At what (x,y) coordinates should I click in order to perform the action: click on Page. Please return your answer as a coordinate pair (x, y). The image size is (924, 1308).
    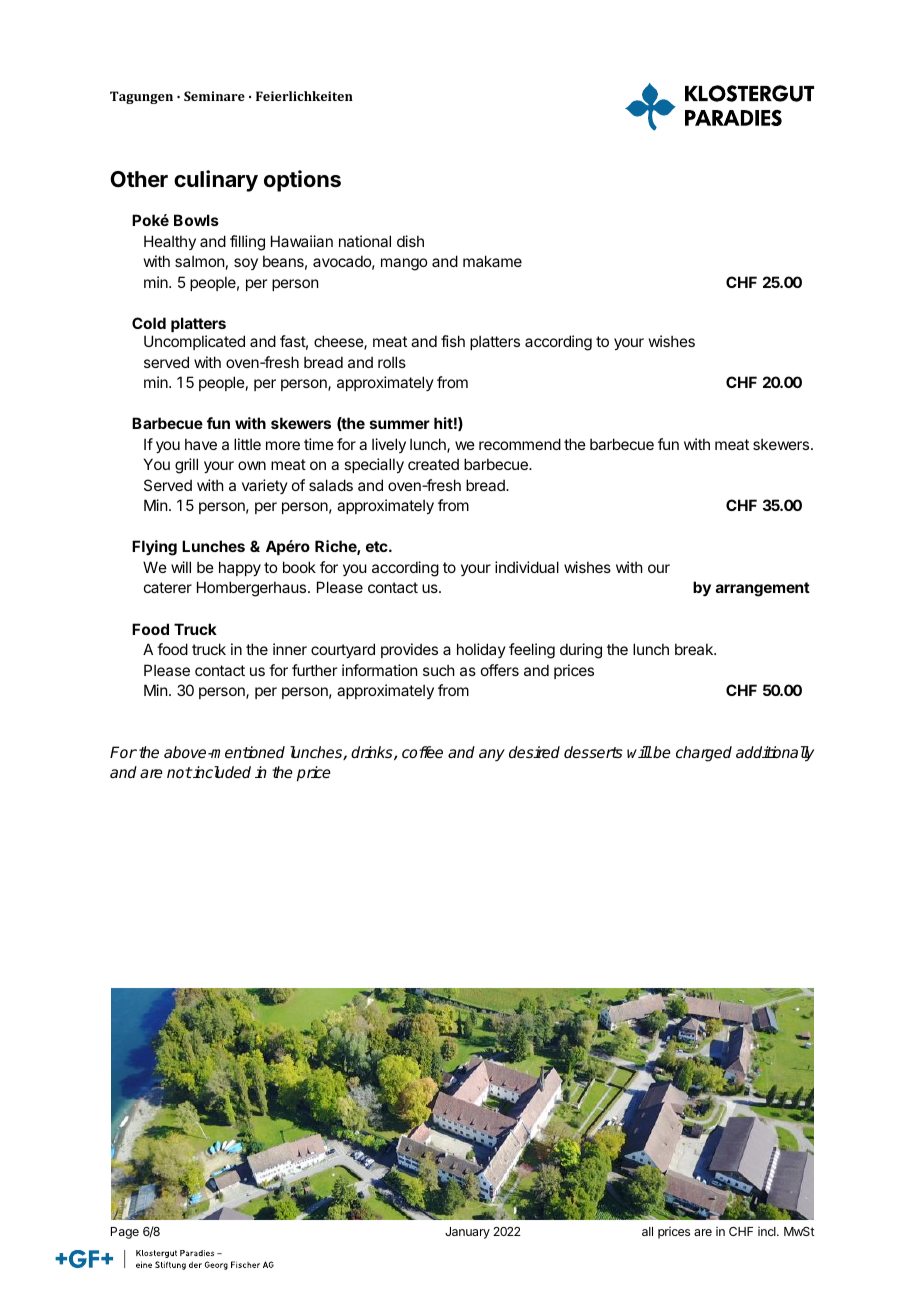
    Looking at the image, I should click on (125, 1233).
